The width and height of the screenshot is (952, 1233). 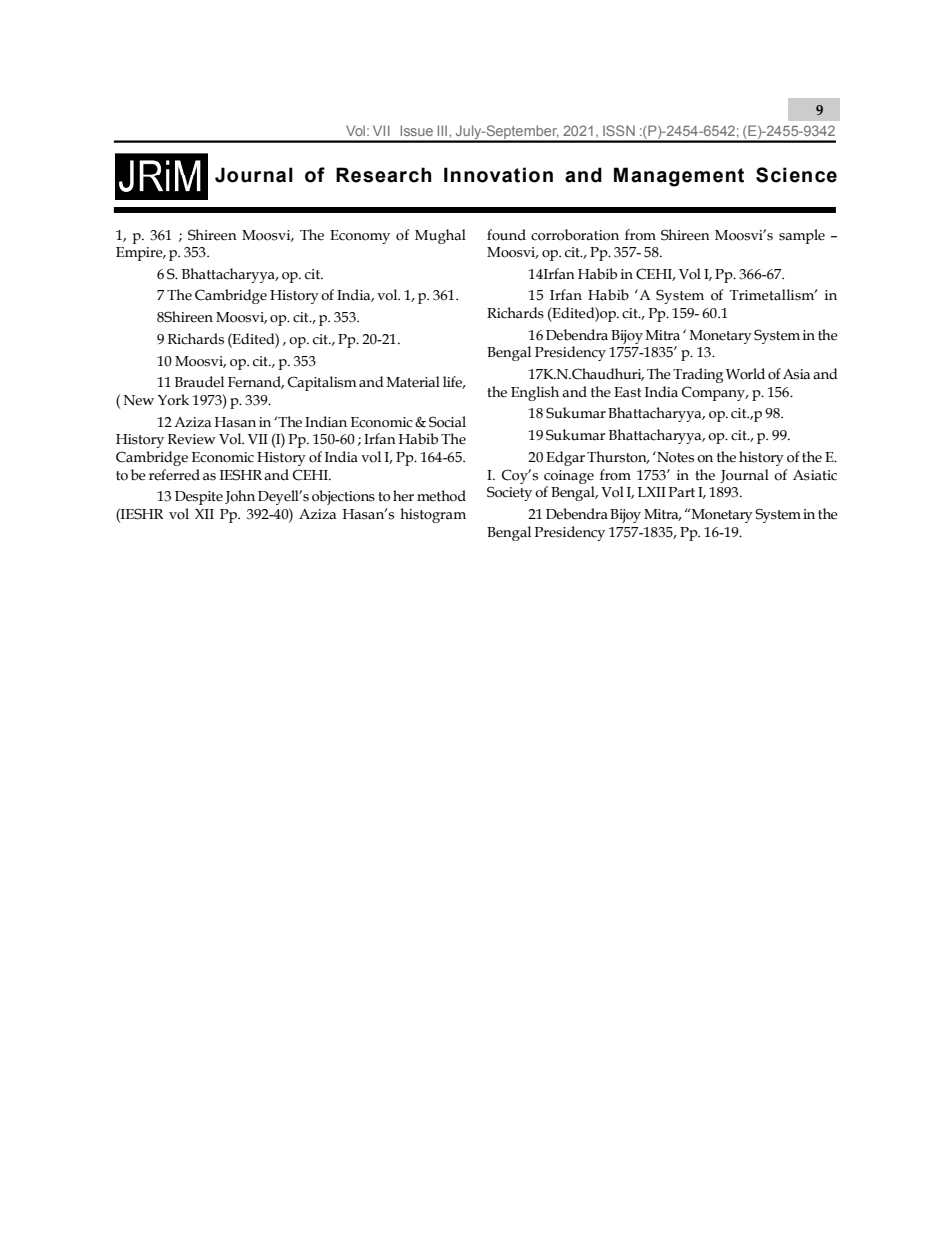 I want to click on Braudel, so click(x=199, y=382).
